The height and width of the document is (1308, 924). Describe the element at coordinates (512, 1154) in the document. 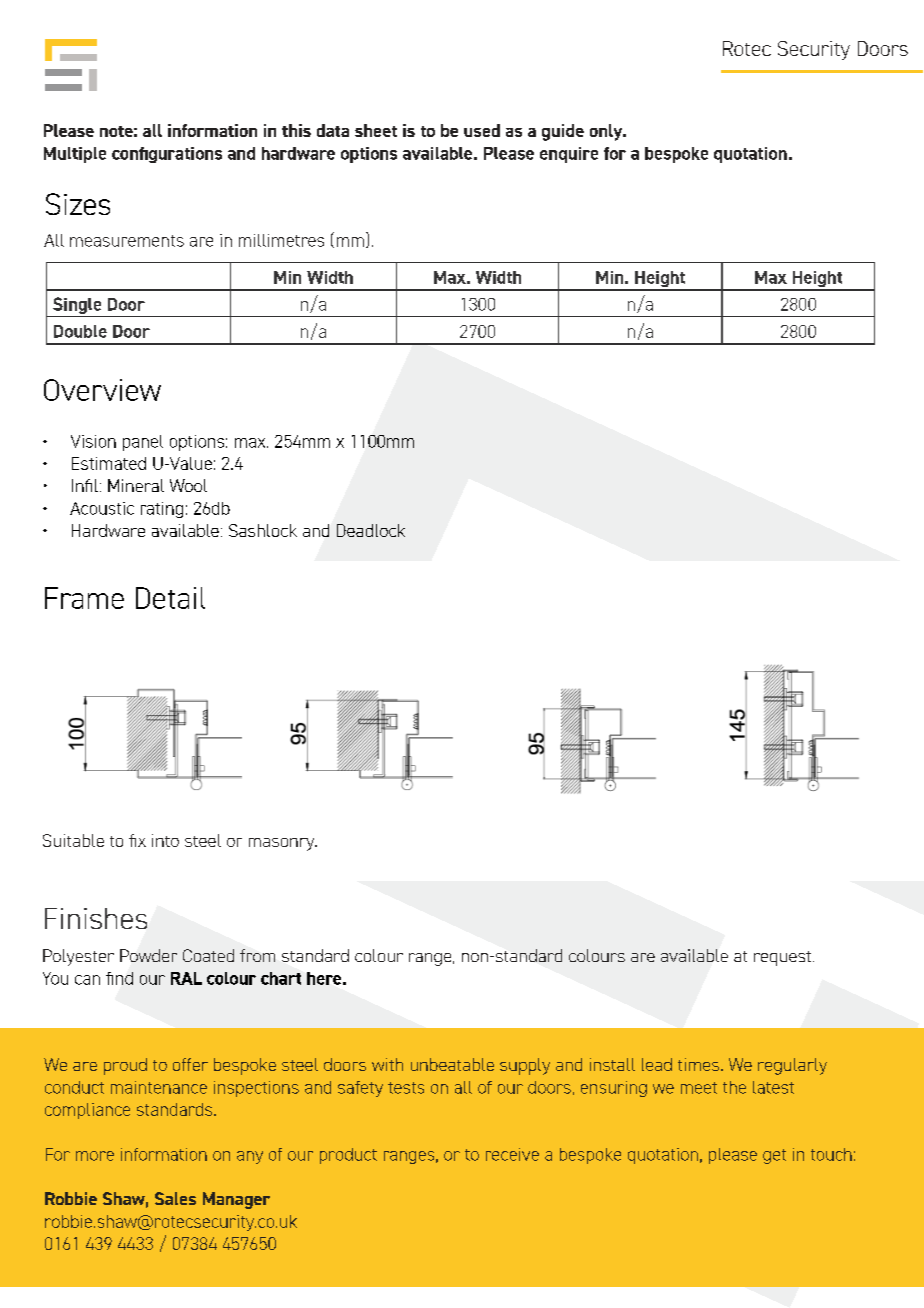

I see `receive` at that location.
